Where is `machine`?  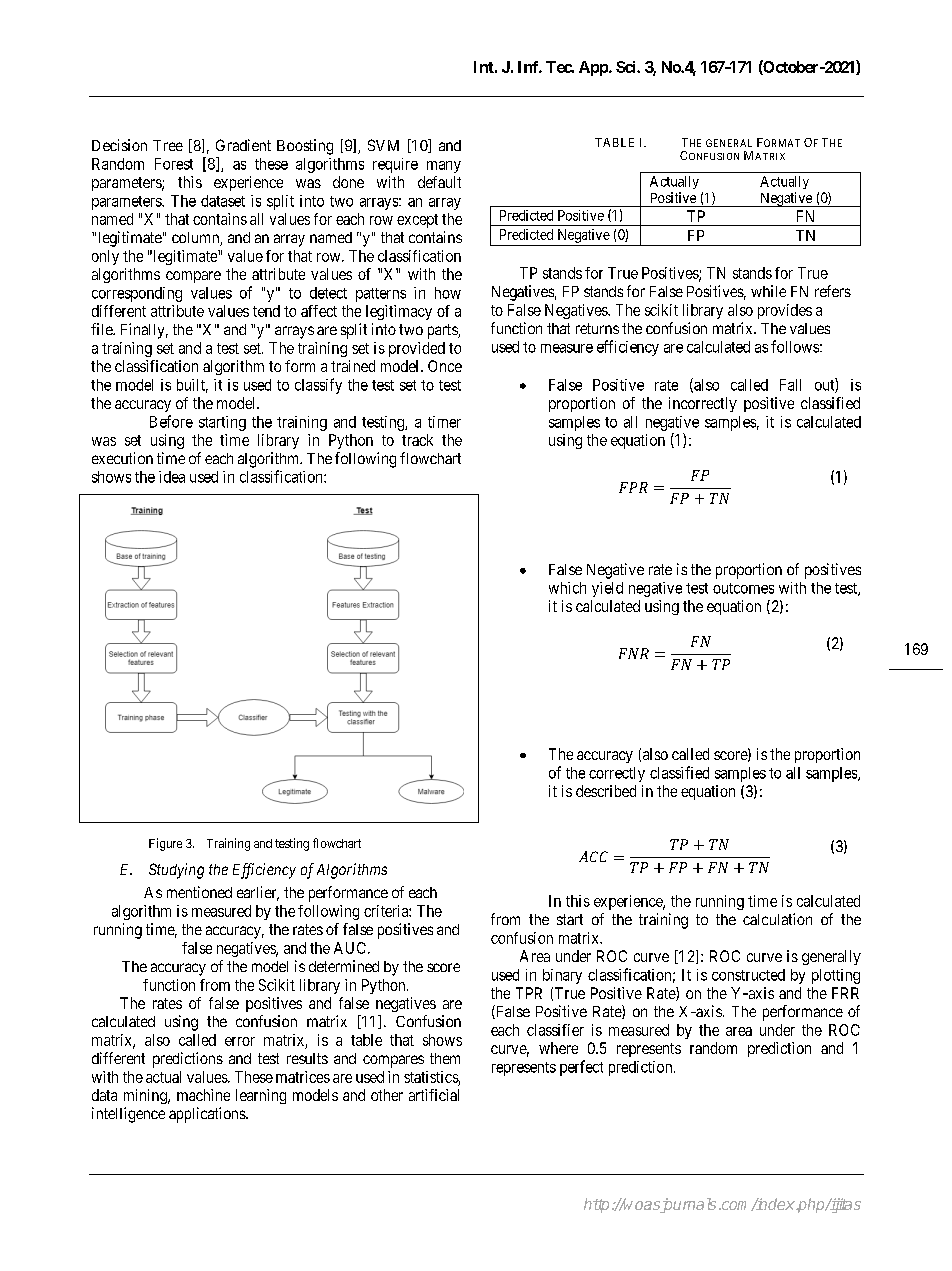 machine is located at coordinates (203, 1095).
